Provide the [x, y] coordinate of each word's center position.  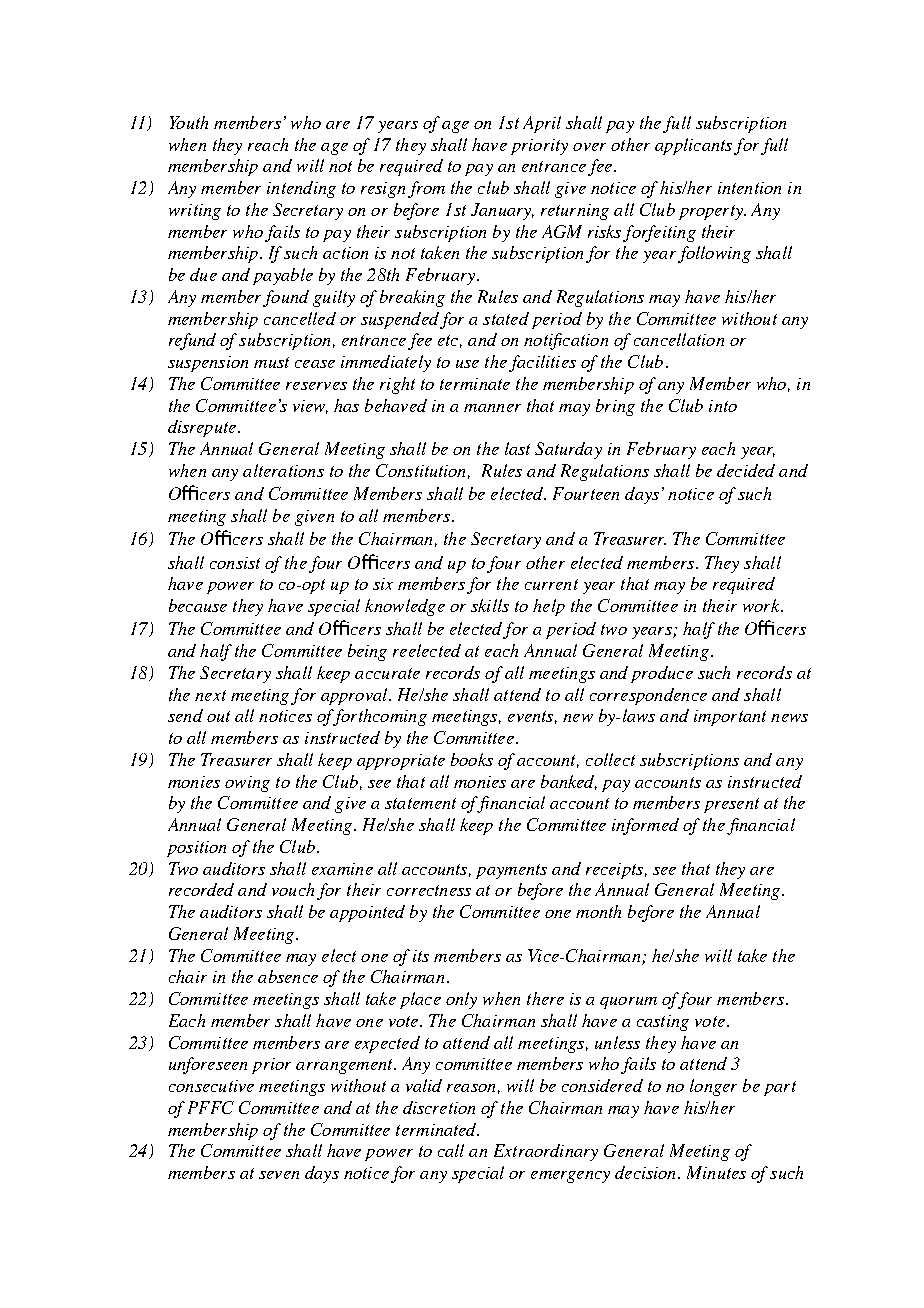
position [196, 849]
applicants [693, 146]
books [472, 759]
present [731, 805]
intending [301, 189]
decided [746, 470]
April [542, 124]
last [517, 448]
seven [279, 1175]
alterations [283, 470]
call [451, 1150]
